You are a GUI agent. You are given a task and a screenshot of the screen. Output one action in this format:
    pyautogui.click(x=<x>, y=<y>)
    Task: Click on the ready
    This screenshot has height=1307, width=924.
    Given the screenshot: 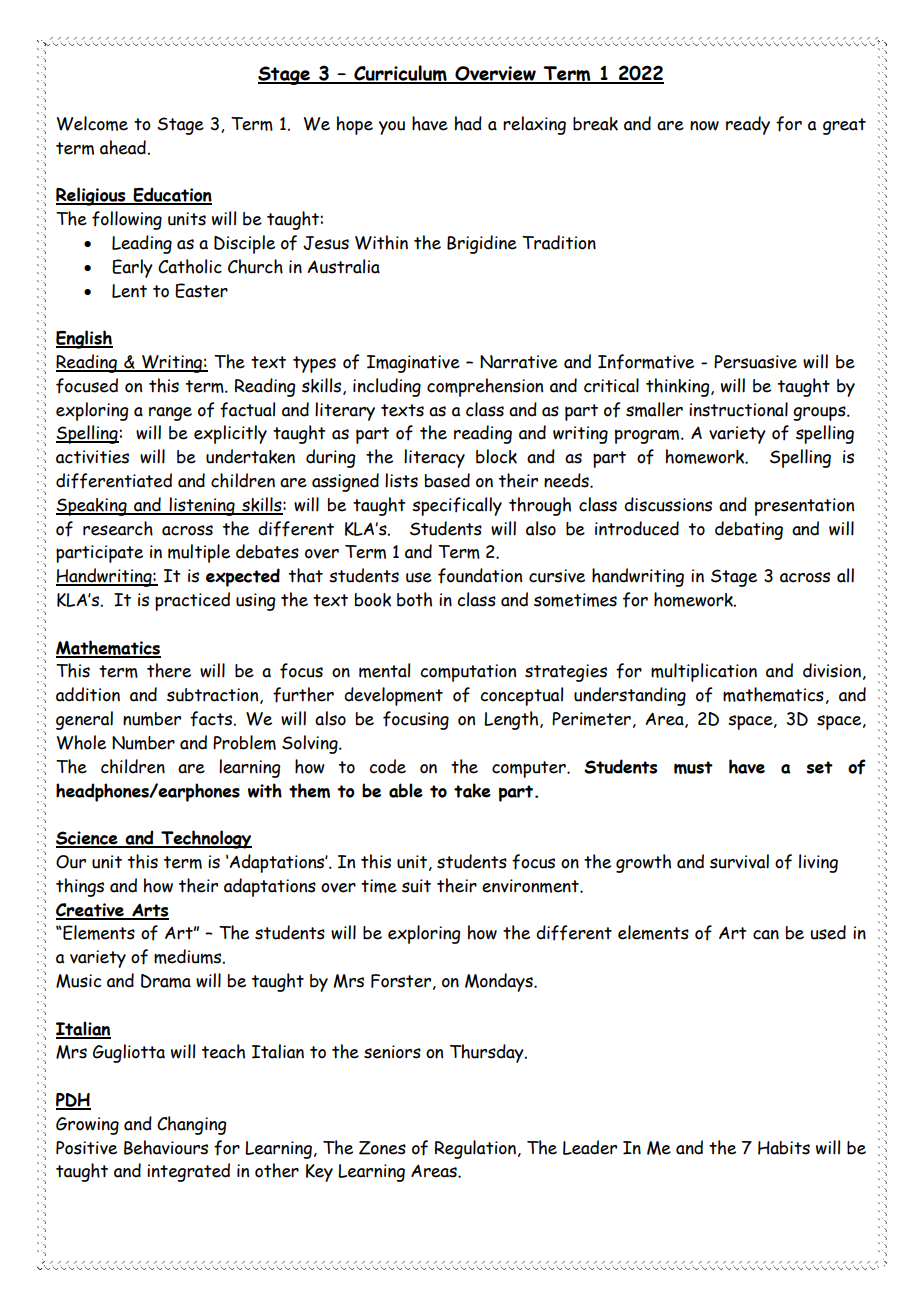 What is the action you would take?
    pyautogui.click(x=748, y=125)
